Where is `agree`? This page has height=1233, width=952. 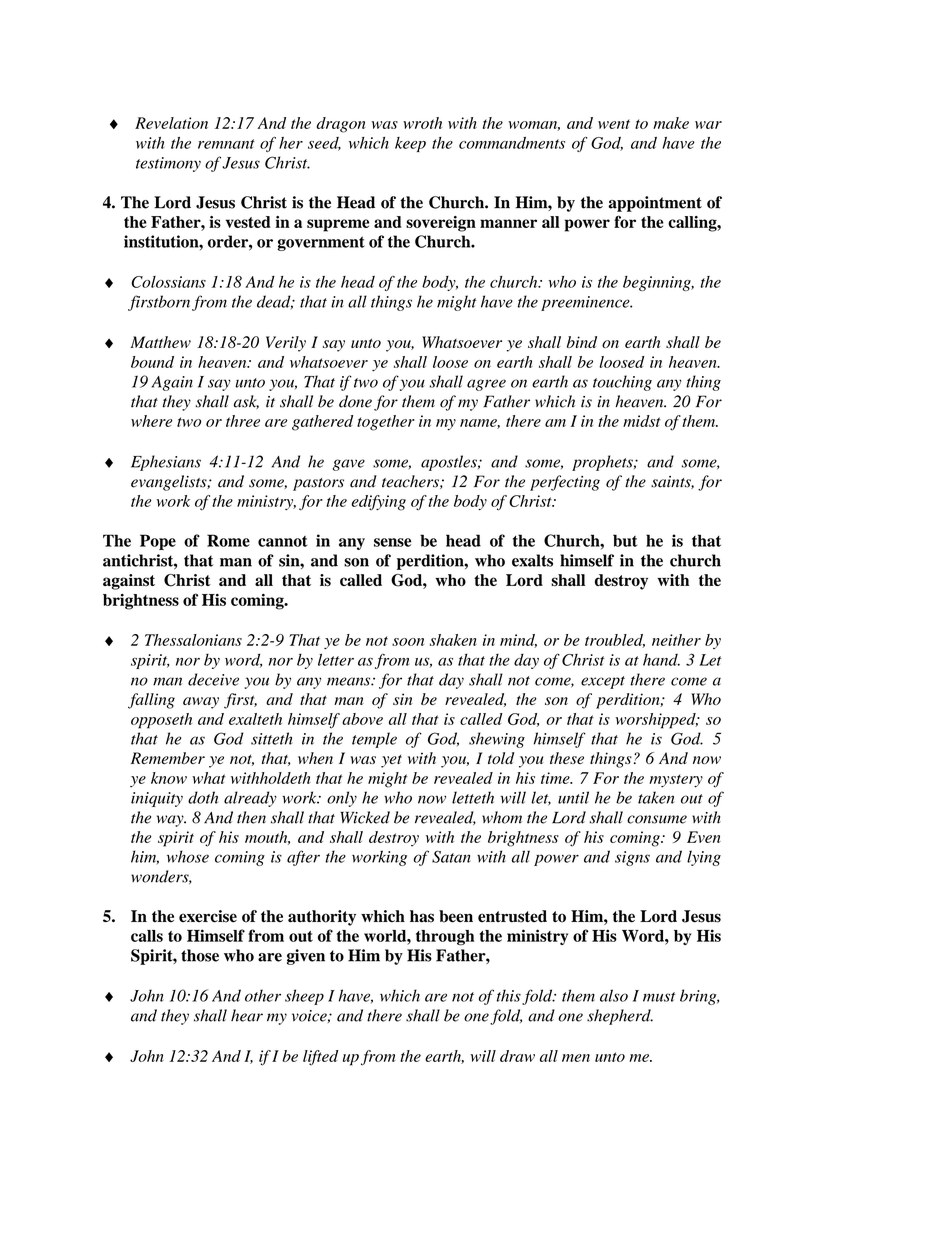
agree is located at coordinates (486, 385).
